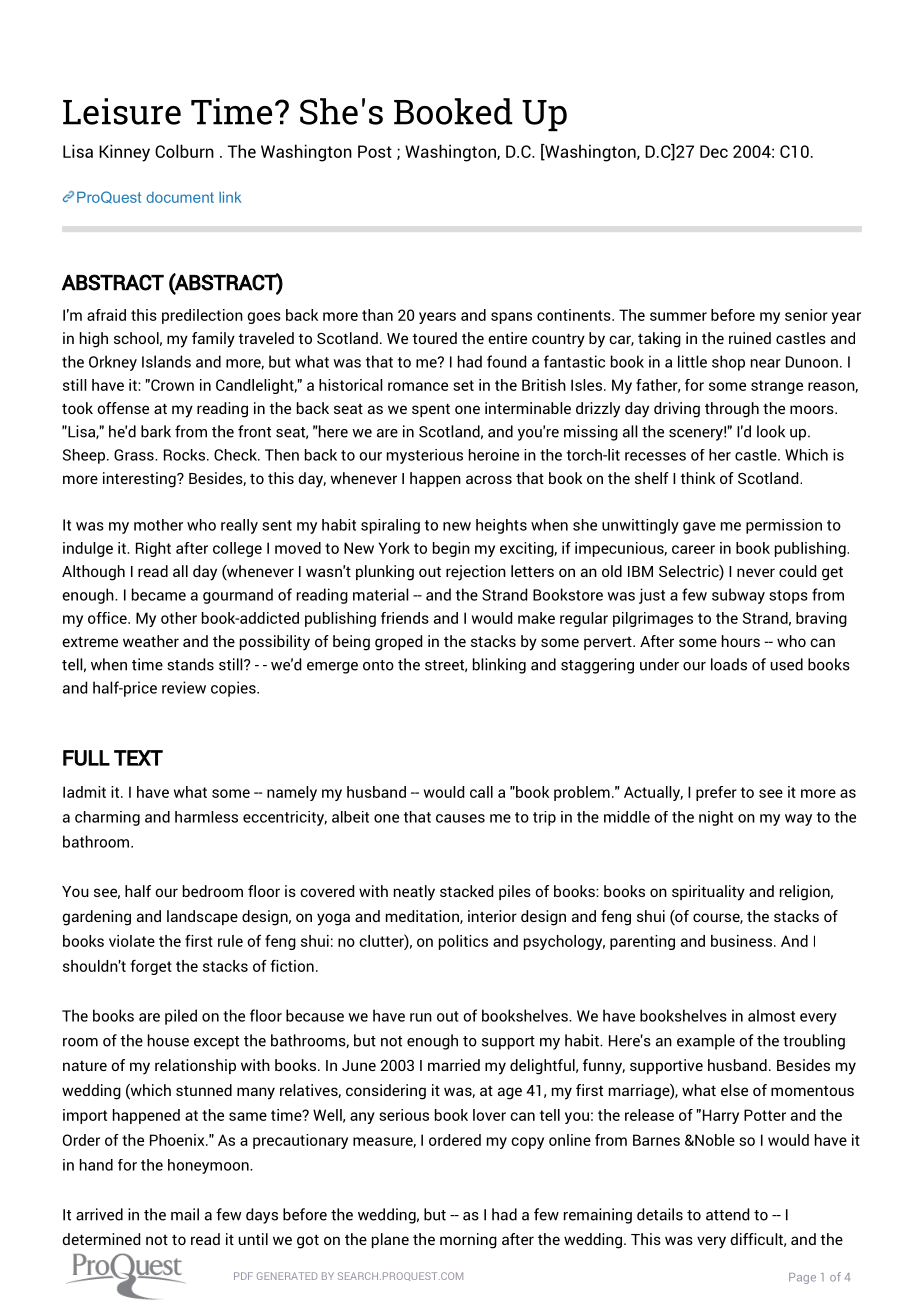  What do you see at coordinates (714, 151) in the page?
I see `Dec` at bounding box center [714, 151].
